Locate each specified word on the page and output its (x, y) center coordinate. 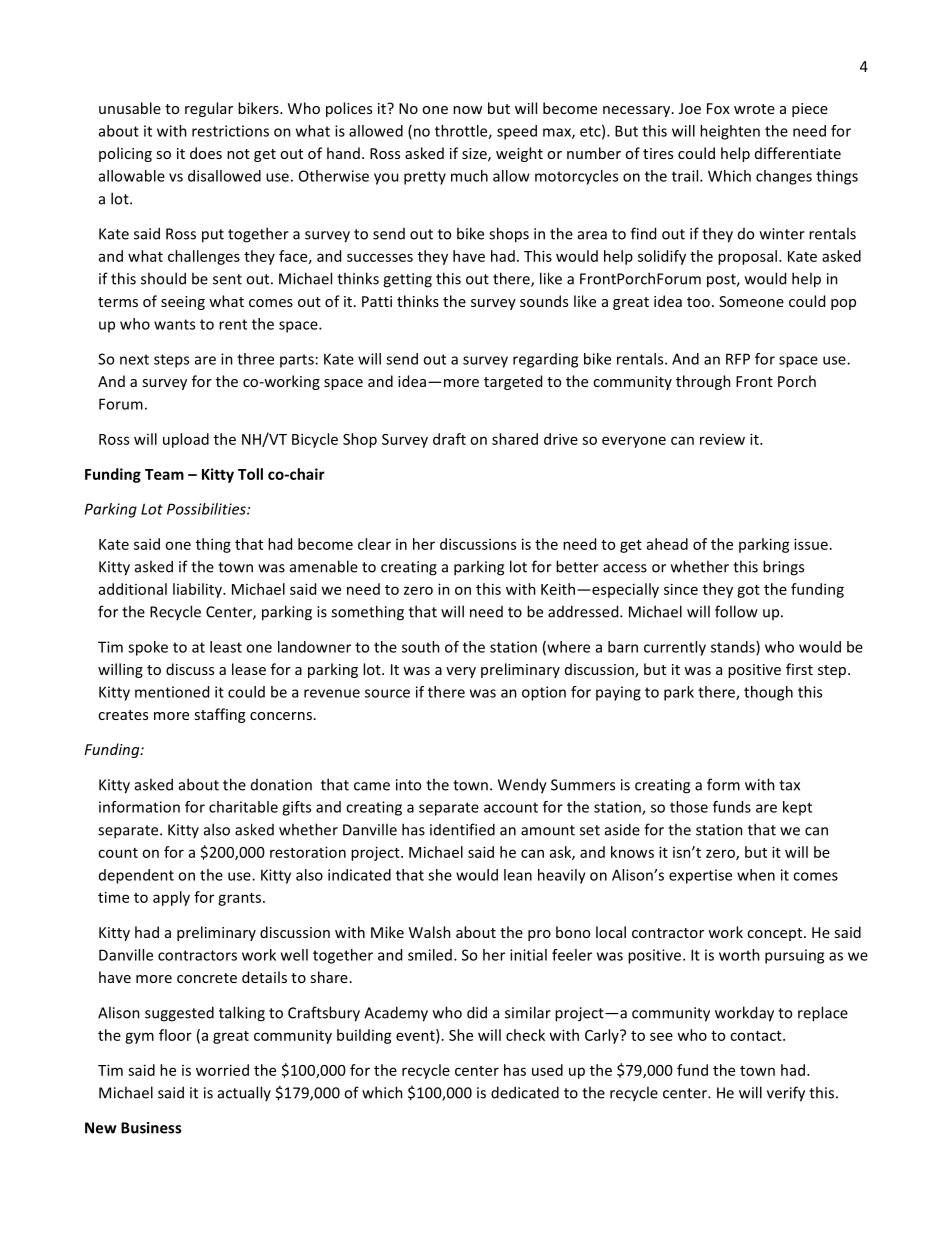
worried (222, 1070)
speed (517, 132)
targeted (513, 382)
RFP (738, 359)
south (421, 647)
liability (198, 590)
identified (462, 829)
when (756, 875)
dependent (136, 876)
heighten (730, 132)
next (134, 359)
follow (736, 611)
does (206, 153)
